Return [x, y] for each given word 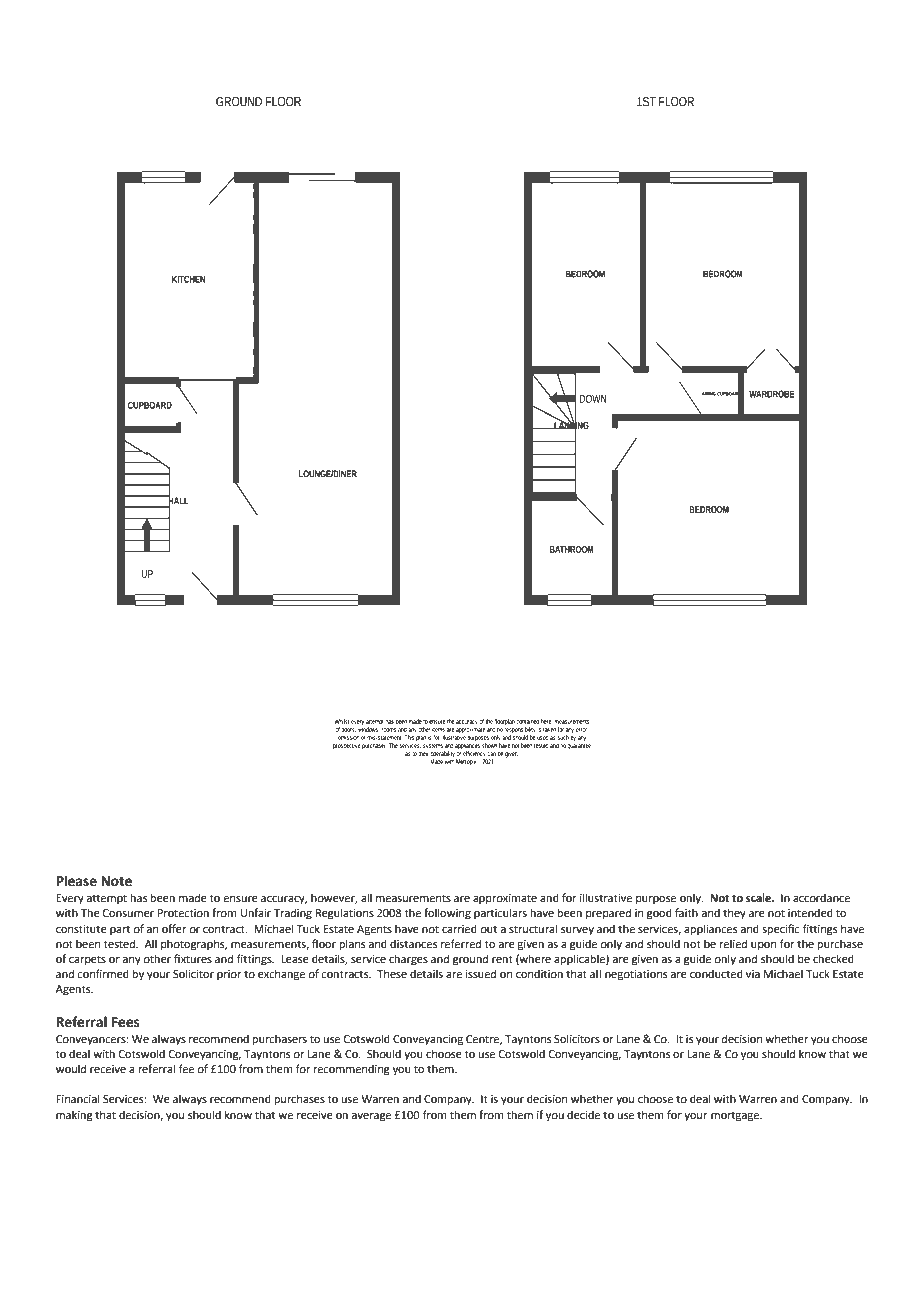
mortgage [736, 1116]
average [371, 1117]
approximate [505, 899]
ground [470, 960]
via [753, 974]
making [74, 1116]
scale [760, 897]
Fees [126, 1022]
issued [480, 973]
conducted [716, 973]
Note [116, 881]
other [157, 958]
